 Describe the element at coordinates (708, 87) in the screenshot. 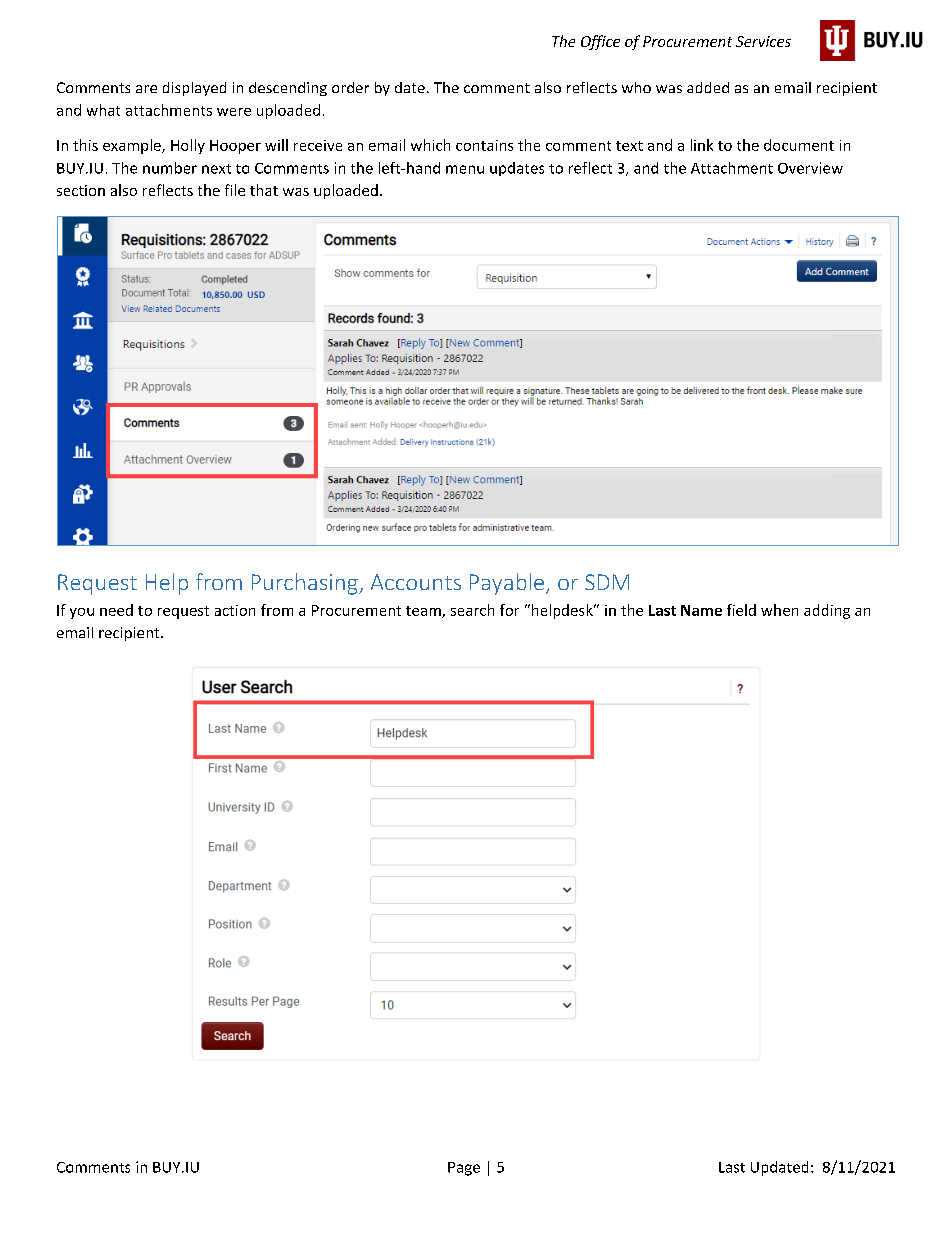

I see `added` at that location.
